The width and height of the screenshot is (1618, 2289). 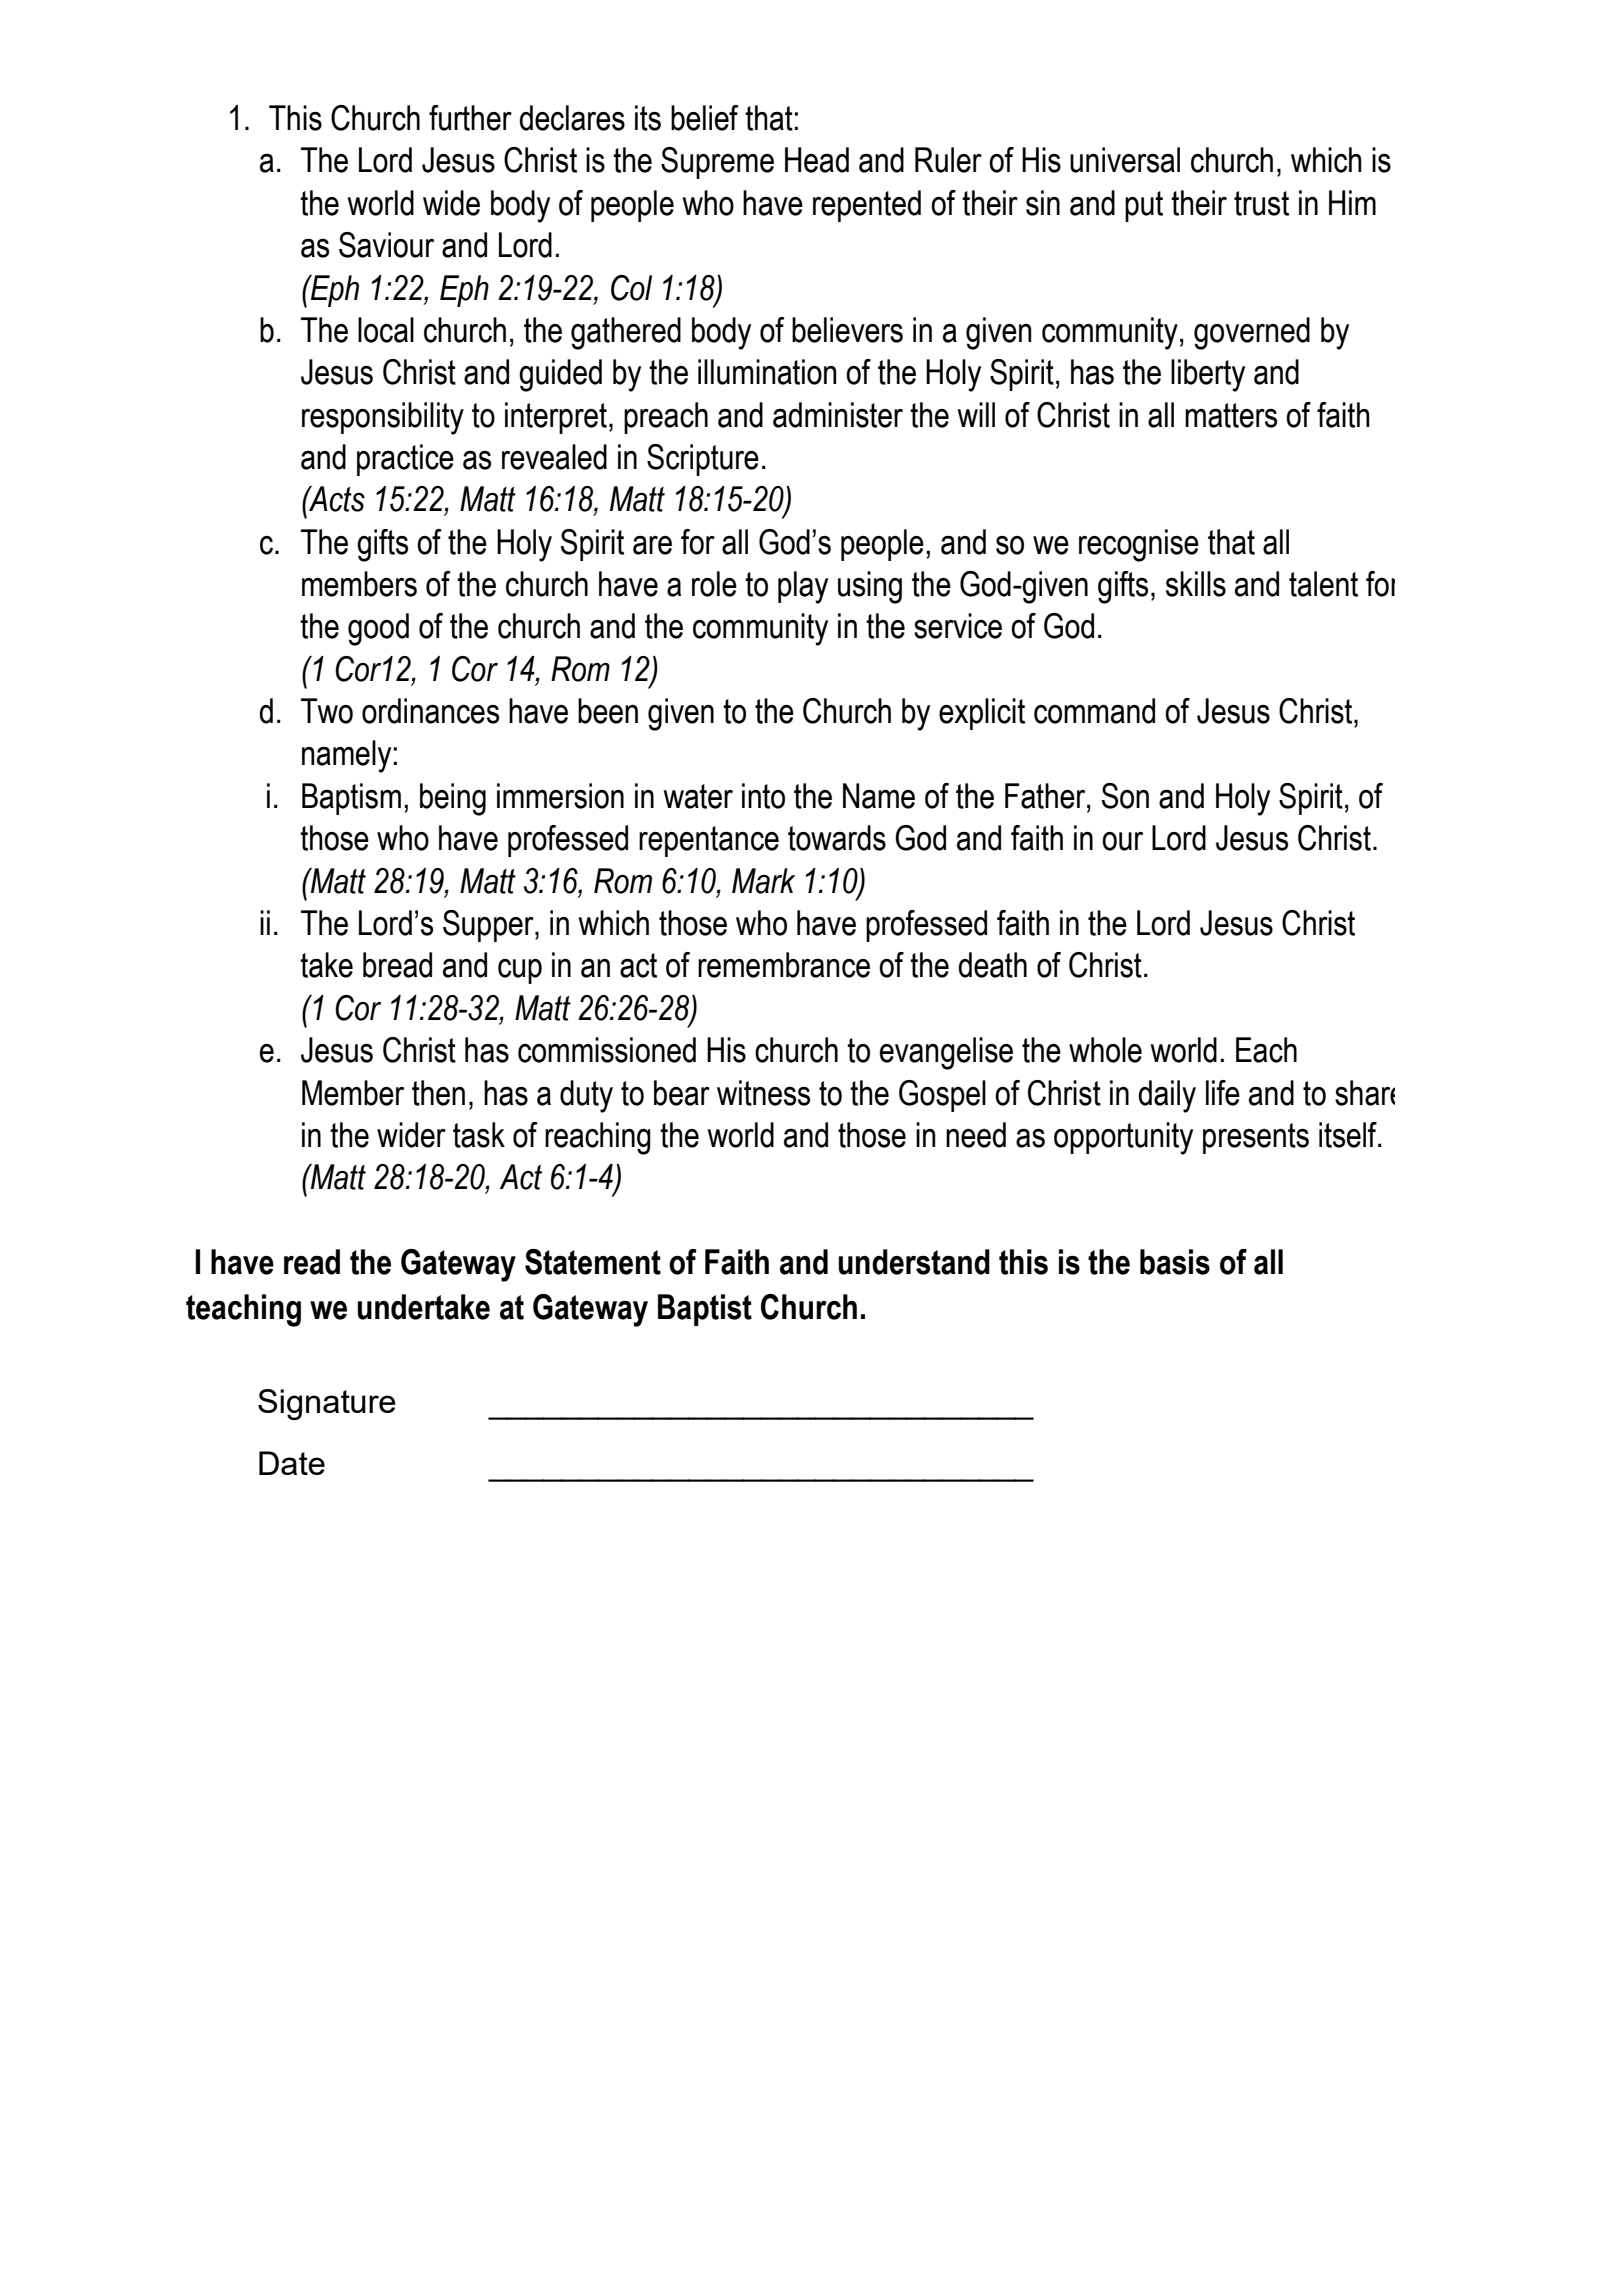 What do you see at coordinates (705, 1310) in the screenshot?
I see `Baptist` at bounding box center [705, 1310].
